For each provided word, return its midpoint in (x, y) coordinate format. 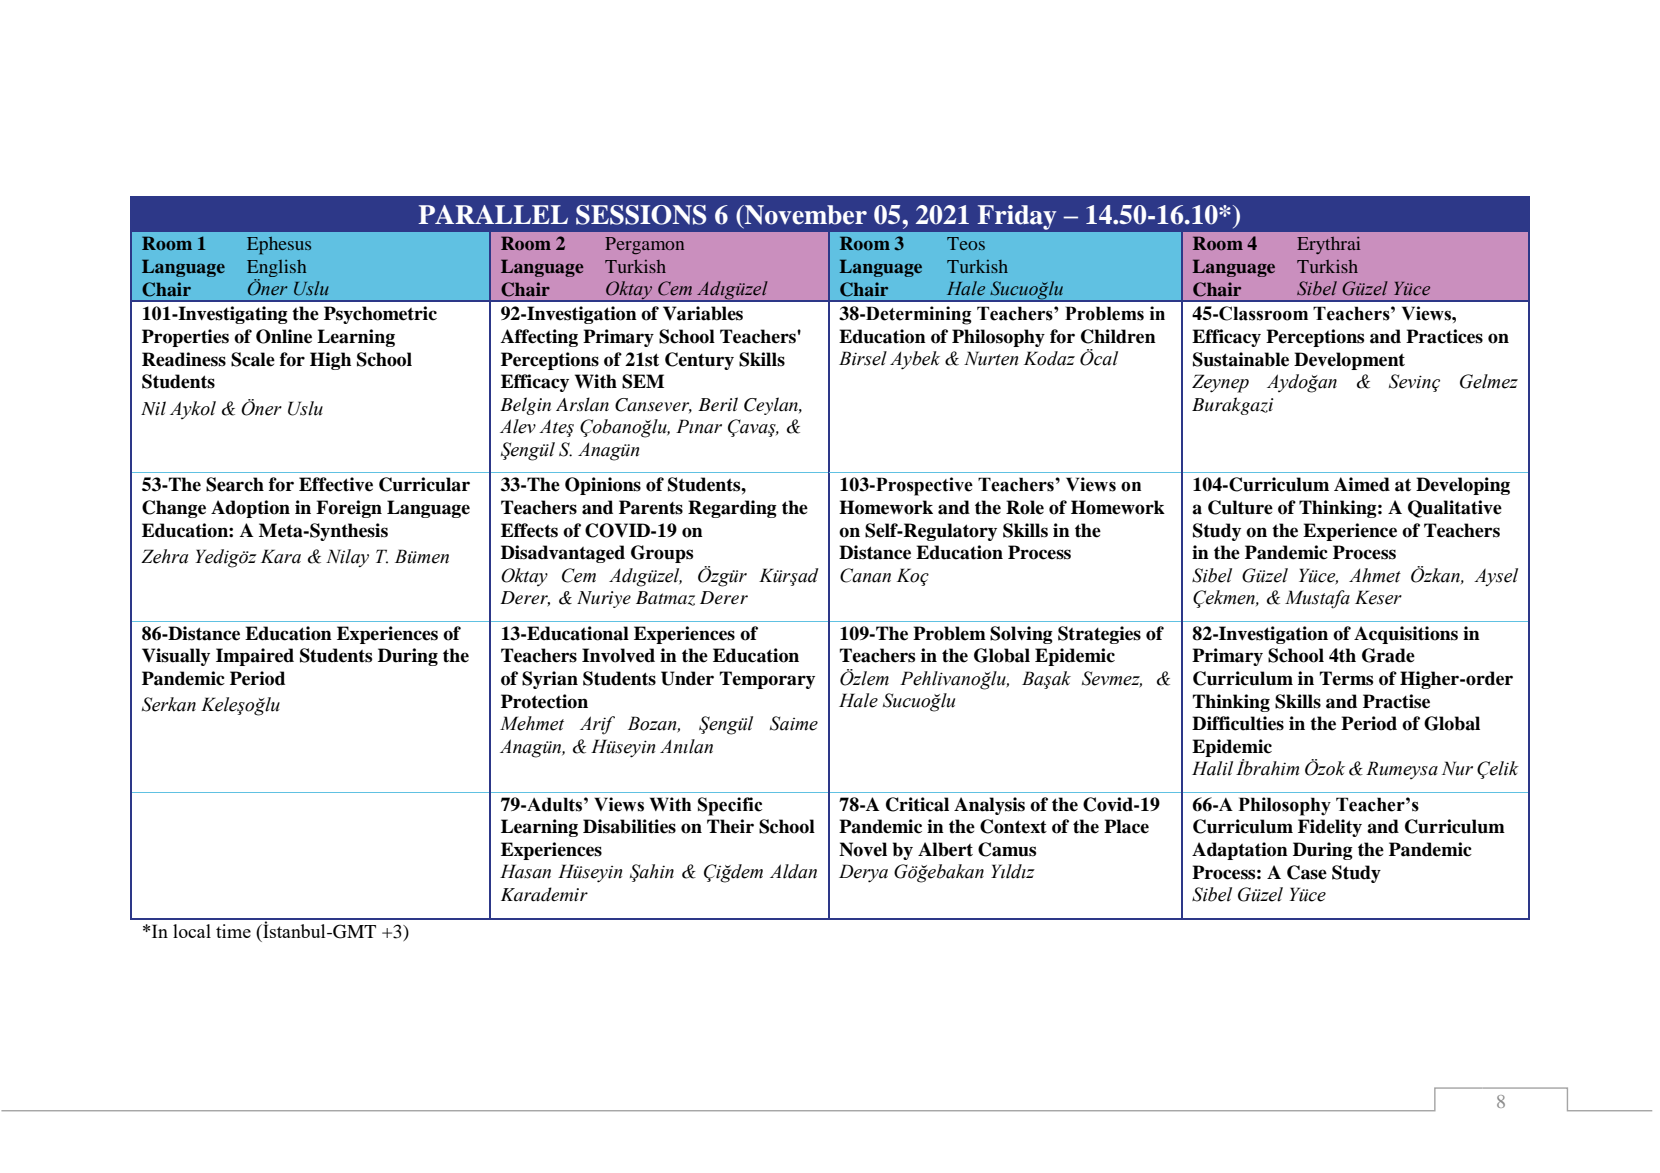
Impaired (255, 657)
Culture (1240, 507)
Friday (1017, 217)
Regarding (732, 509)
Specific (730, 806)
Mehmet (532, 723)
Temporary (767, 680)
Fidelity (1330, 828)
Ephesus (279, 246)
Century (699, 361)
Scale (253, 359)
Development (1349, 361)
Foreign (349, 509)
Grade (1388, 655)
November (805, 215)
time (233, 931)
